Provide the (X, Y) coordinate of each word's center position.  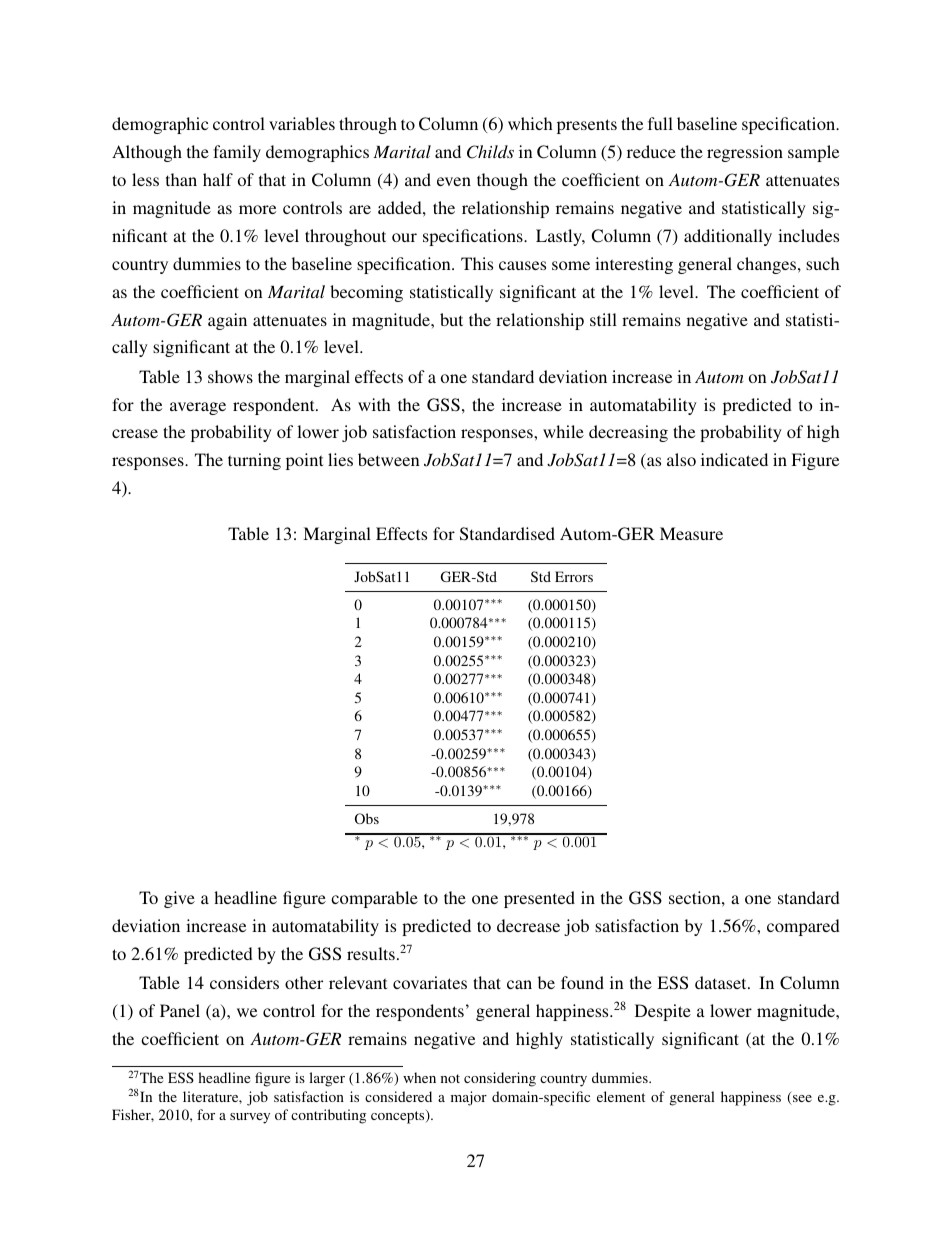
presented (539, 899)
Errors (574, 576)
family (237, 153)
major (469, 1098)
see (801, 1100)
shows (230, 376)
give (179, 899)
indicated (734, 459)
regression (745, 153)
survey (250, 1118)
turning (254, 461)
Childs (490, 152)
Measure (691, 533)
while (563, 431)
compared (803, 927)
